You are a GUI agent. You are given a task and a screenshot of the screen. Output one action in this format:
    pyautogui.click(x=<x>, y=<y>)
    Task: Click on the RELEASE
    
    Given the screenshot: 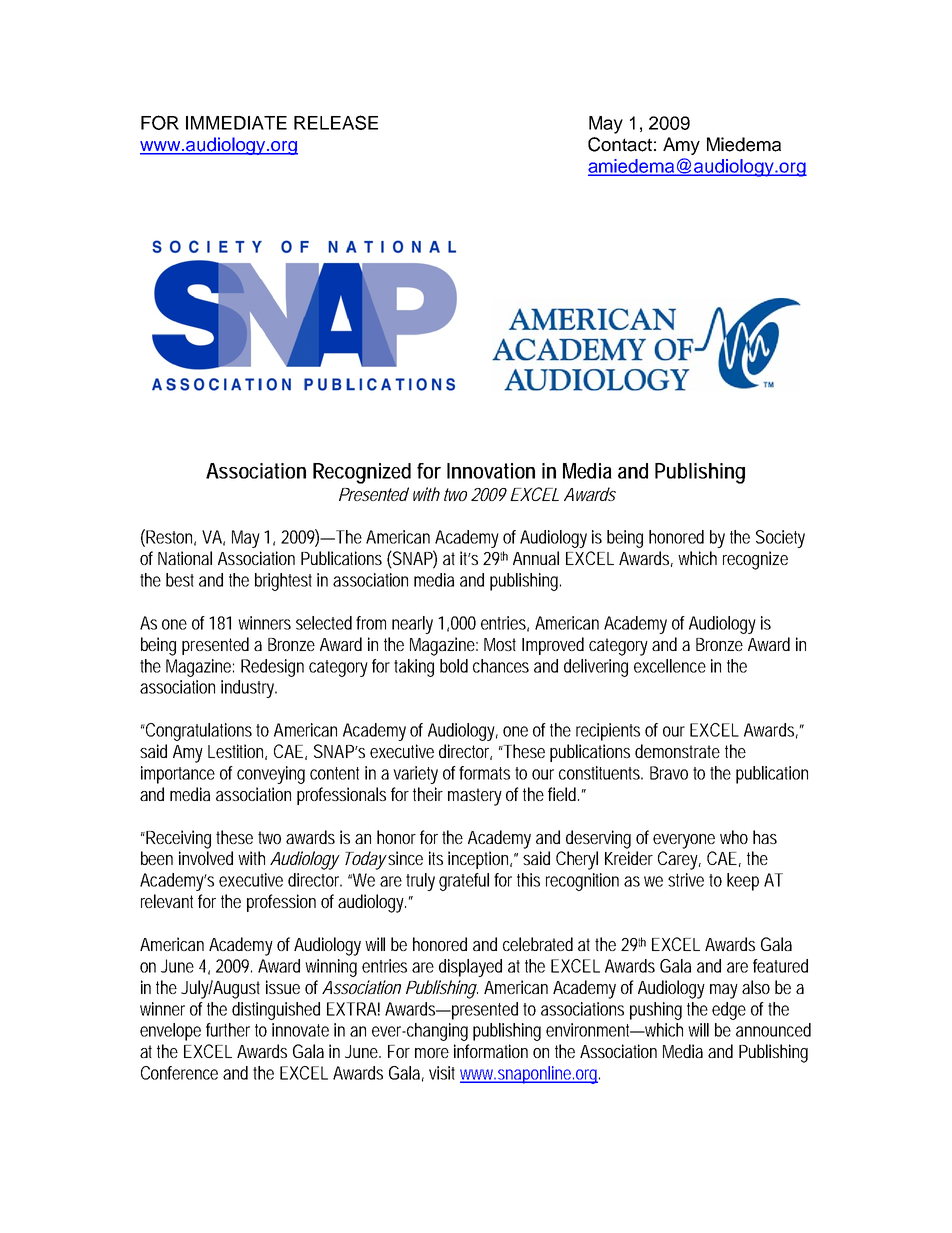 What is the action you would take?
    pyautogui.click(x=336, y=122)
